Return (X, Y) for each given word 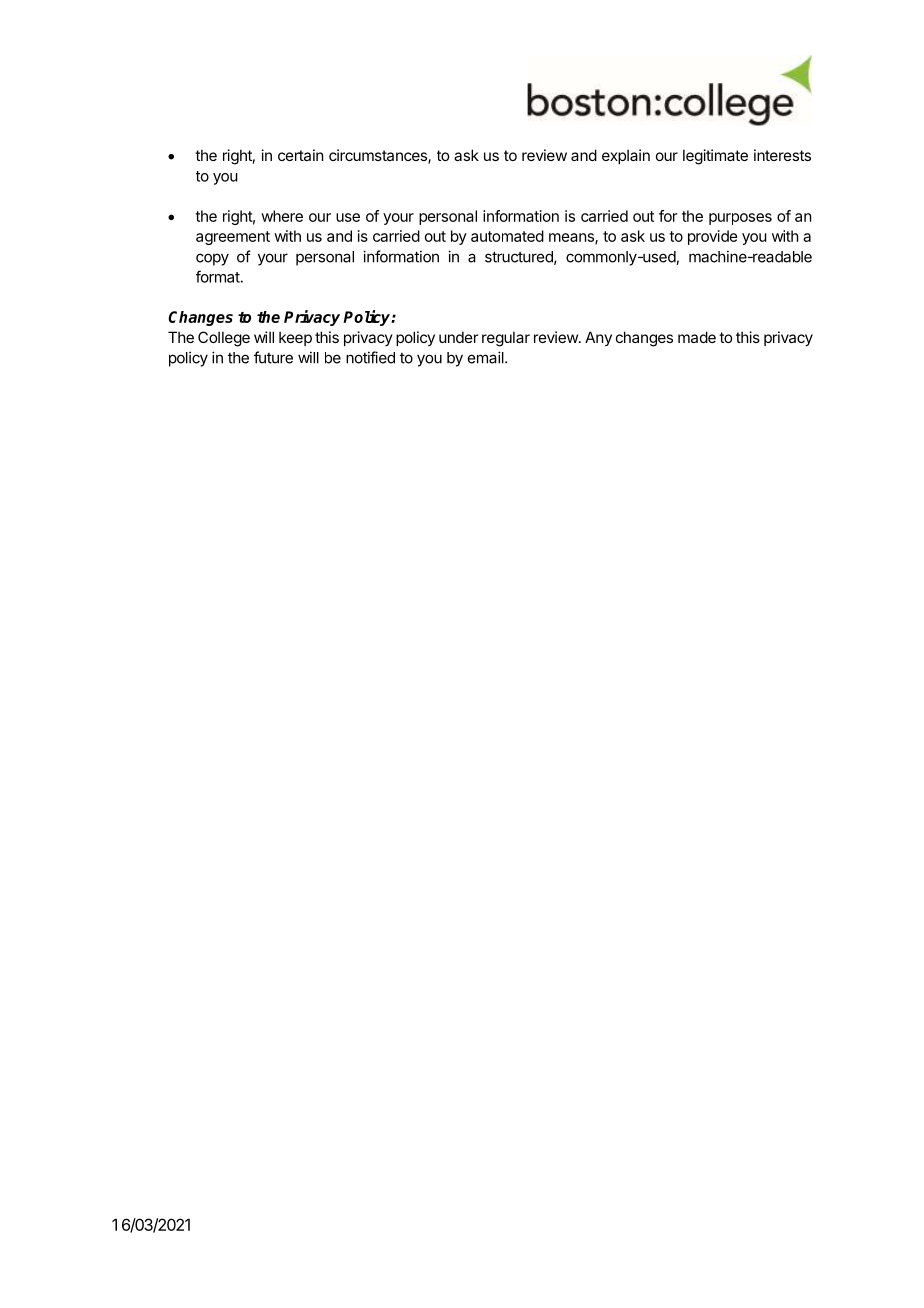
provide (713, 237)
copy (212, 259)
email (487, 357)
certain (300, 155)
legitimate (715, 157)
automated (507, 236)
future (273, 357)
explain (626, 156)
